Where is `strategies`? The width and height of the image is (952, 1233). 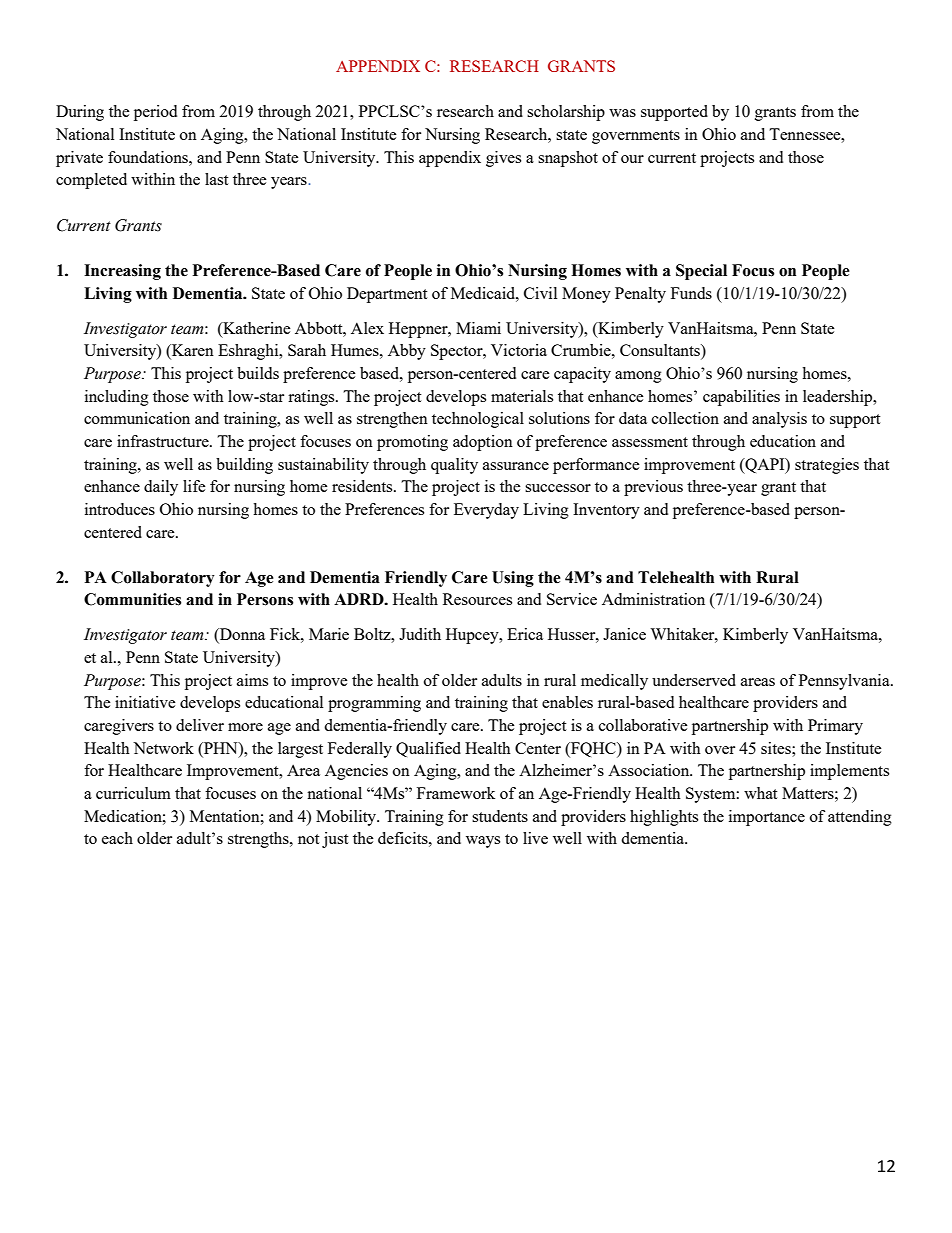 strategies is located at coordinates (827, 466).
